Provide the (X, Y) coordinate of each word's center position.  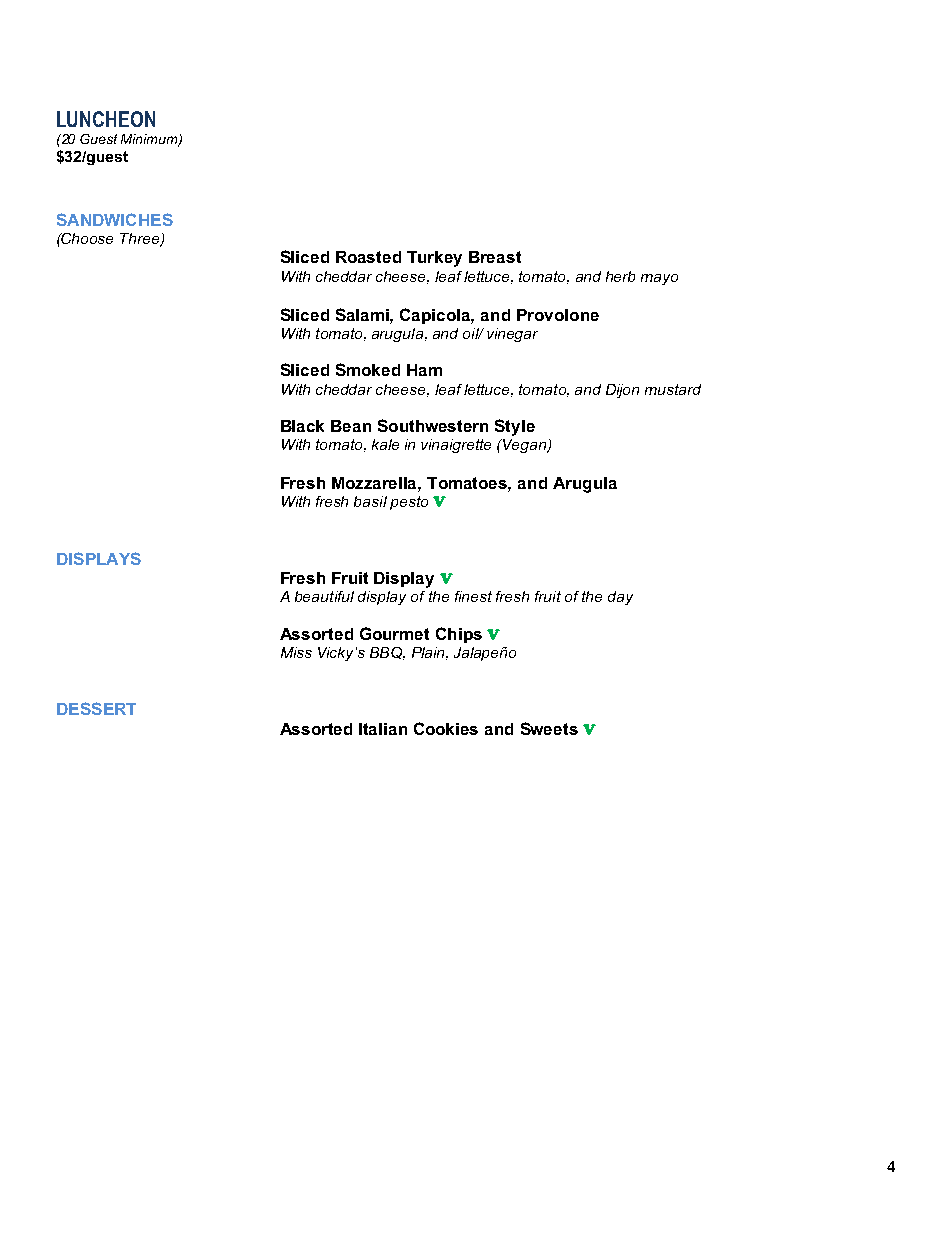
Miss (296, 652)
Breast (495, 257)
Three (141, 240)
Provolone (558, 315)
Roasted (368, 257)
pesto (409, 503)
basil (370, 501)
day (620, 598)
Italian (383, 729)
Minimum (150, 140)
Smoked (368, 369)
